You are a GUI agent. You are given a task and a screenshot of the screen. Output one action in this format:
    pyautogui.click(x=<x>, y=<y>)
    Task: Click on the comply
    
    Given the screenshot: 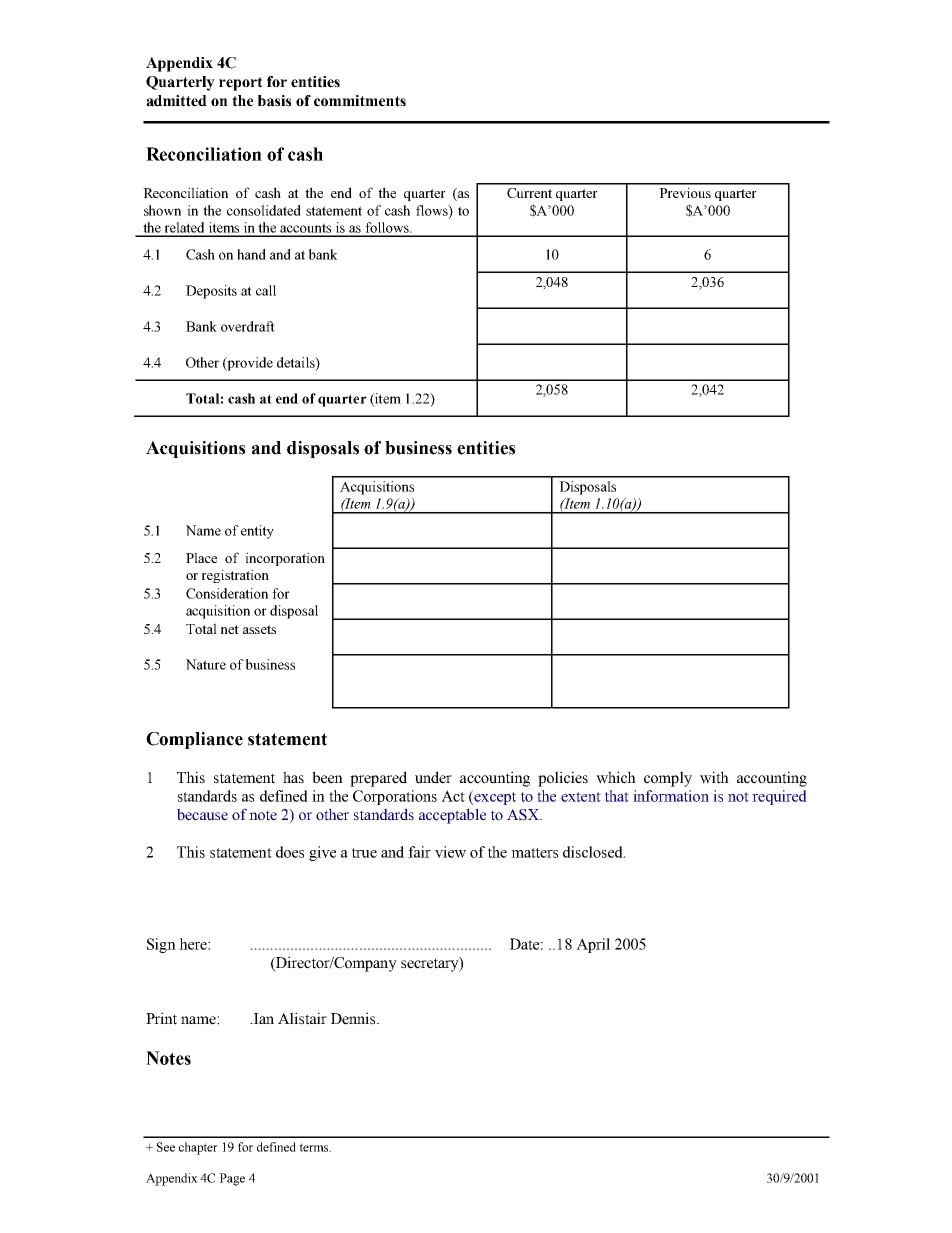 What is the action you would take?
    pyautogui.click(x=668, y=779)
